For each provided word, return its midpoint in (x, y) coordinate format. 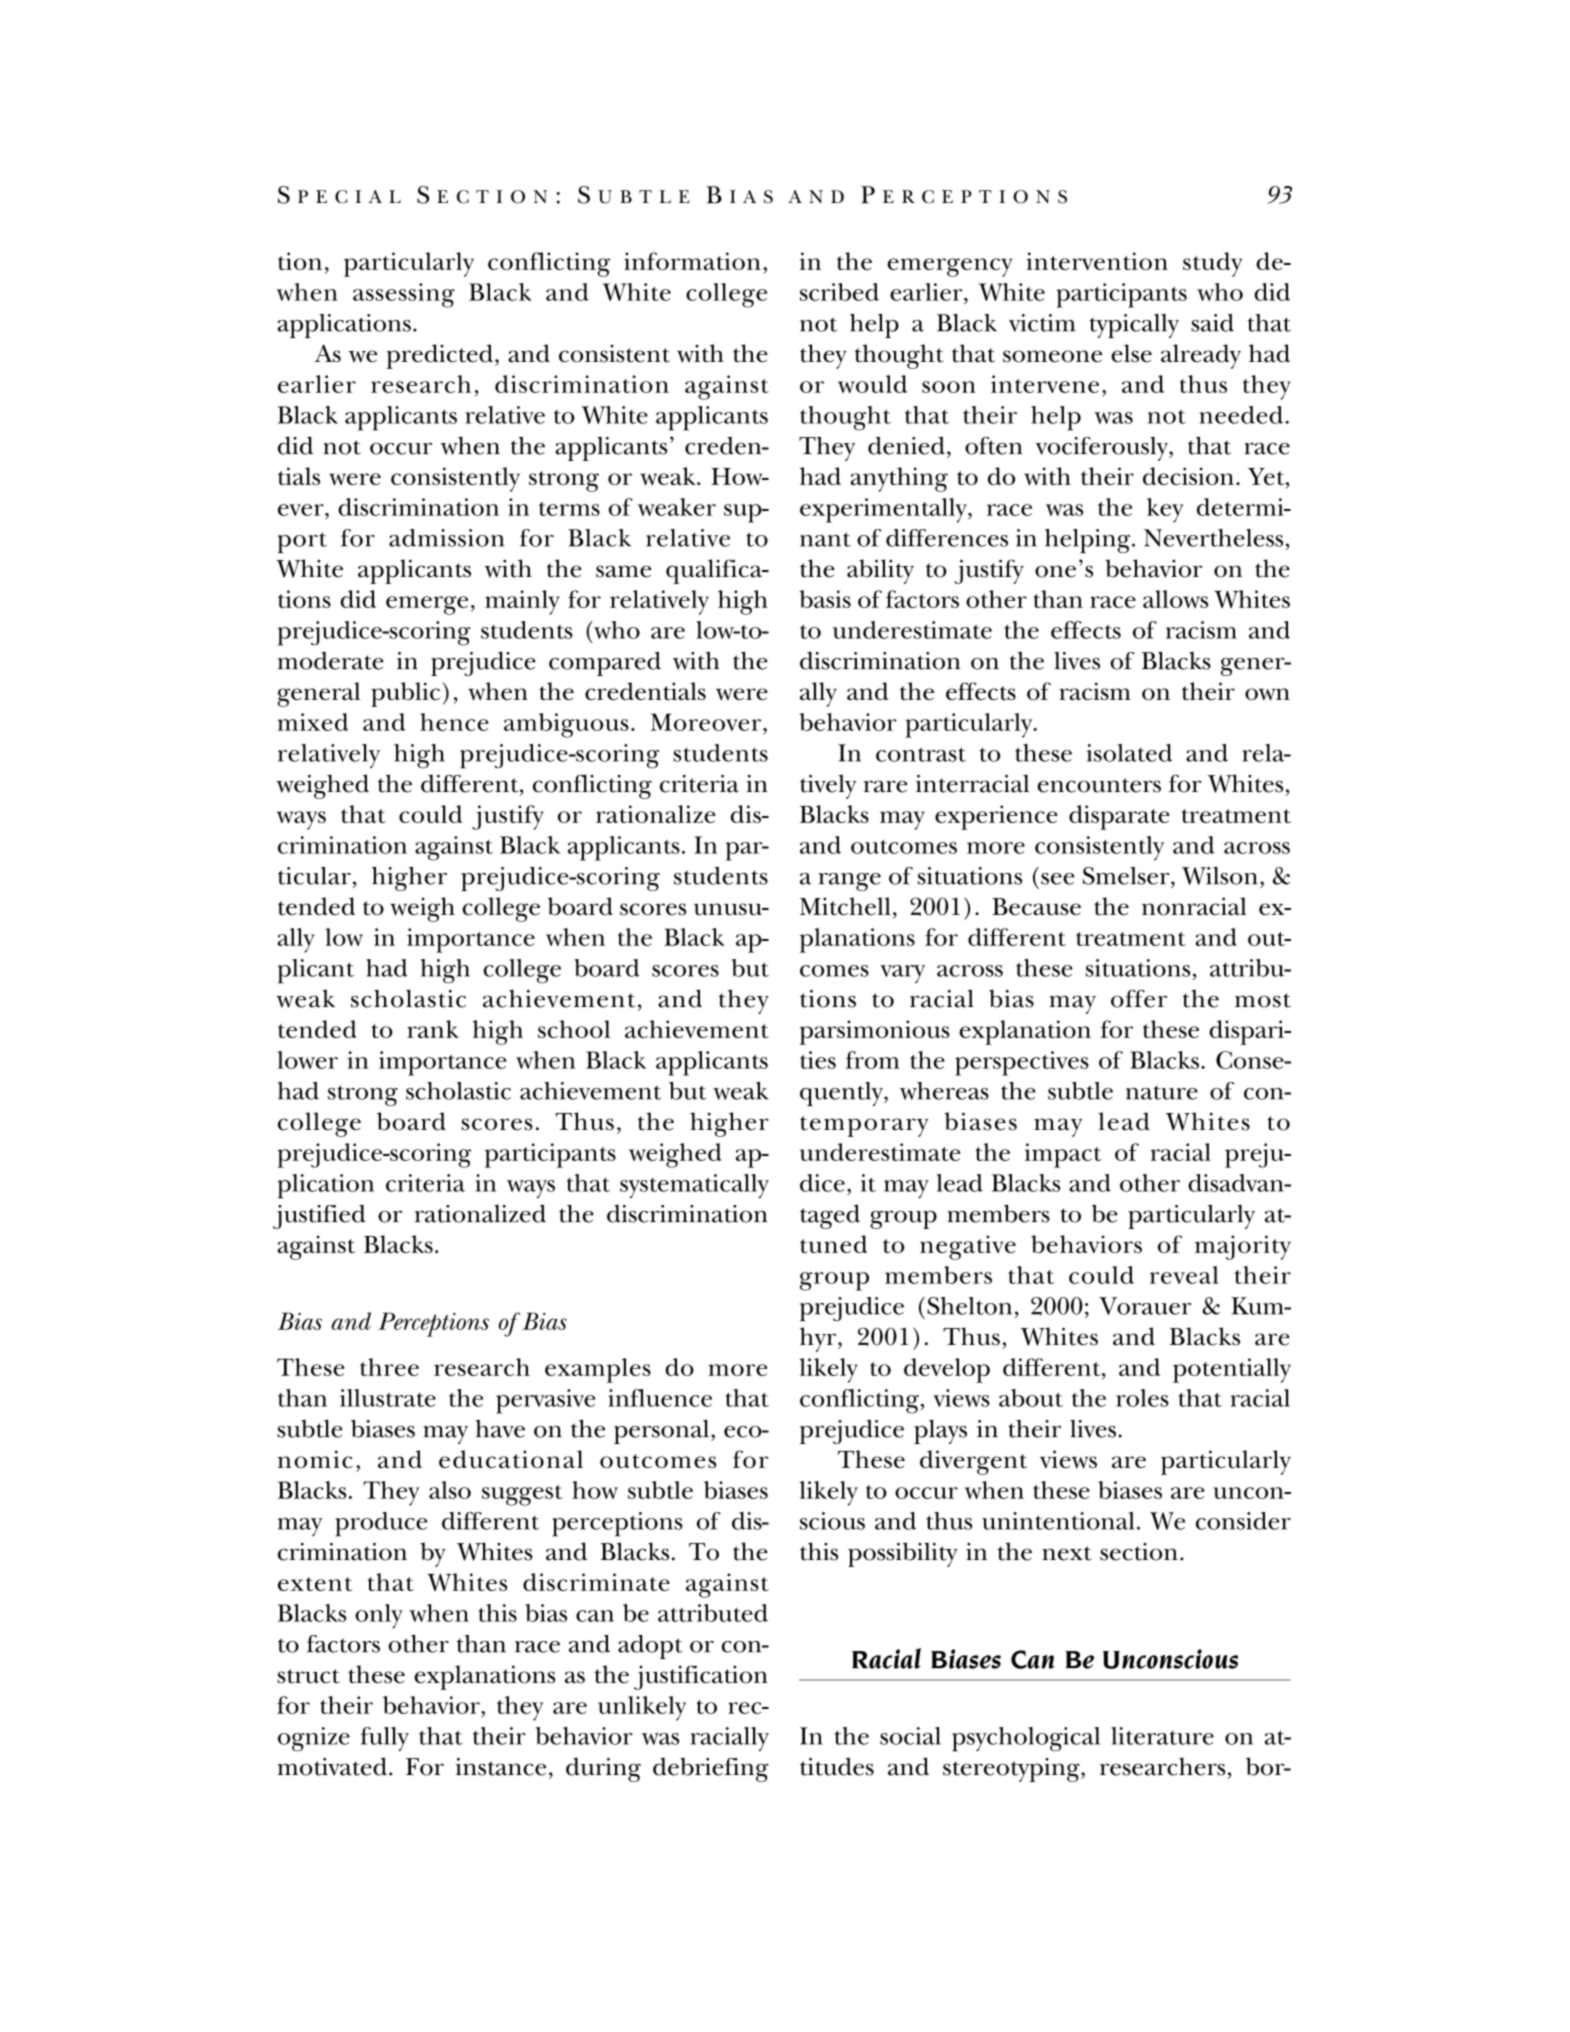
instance (501, 1767)
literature (1162, 1736)
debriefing (711, 1769)
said (1212, 323)
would (872, 384)
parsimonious (875, 1032)
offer (1139, 999)
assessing (404, 295)
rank (433, 1029)
